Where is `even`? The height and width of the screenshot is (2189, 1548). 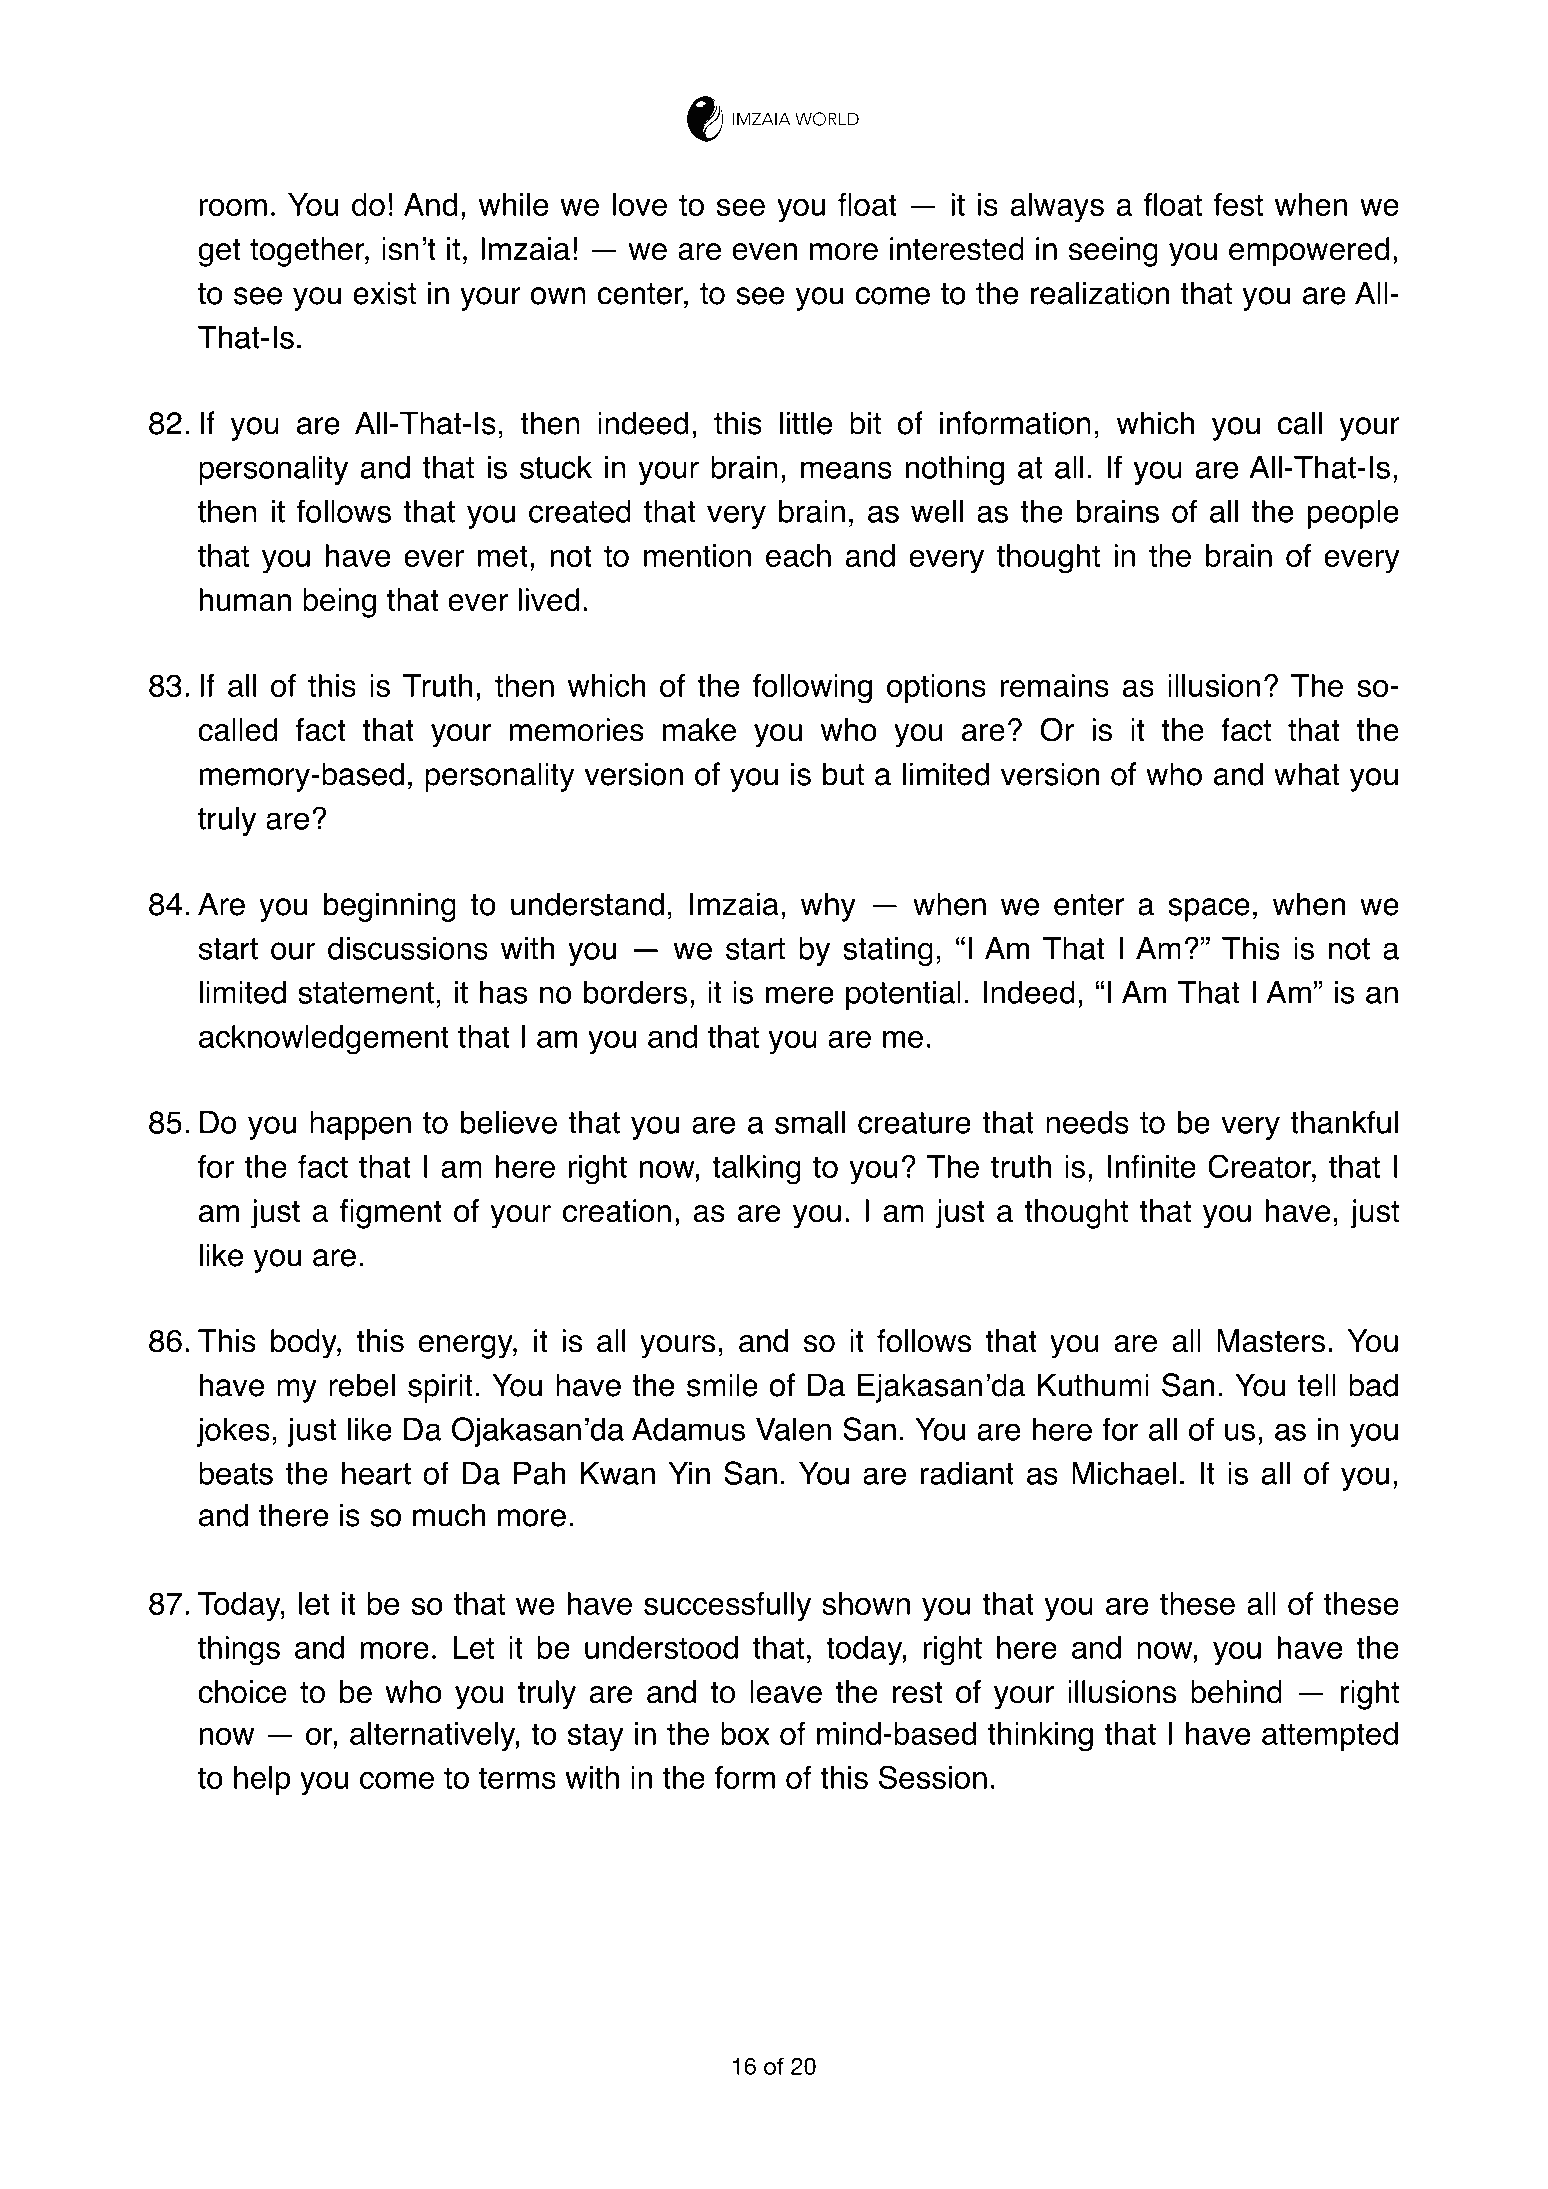
even is located at coordinates (764, 252).
